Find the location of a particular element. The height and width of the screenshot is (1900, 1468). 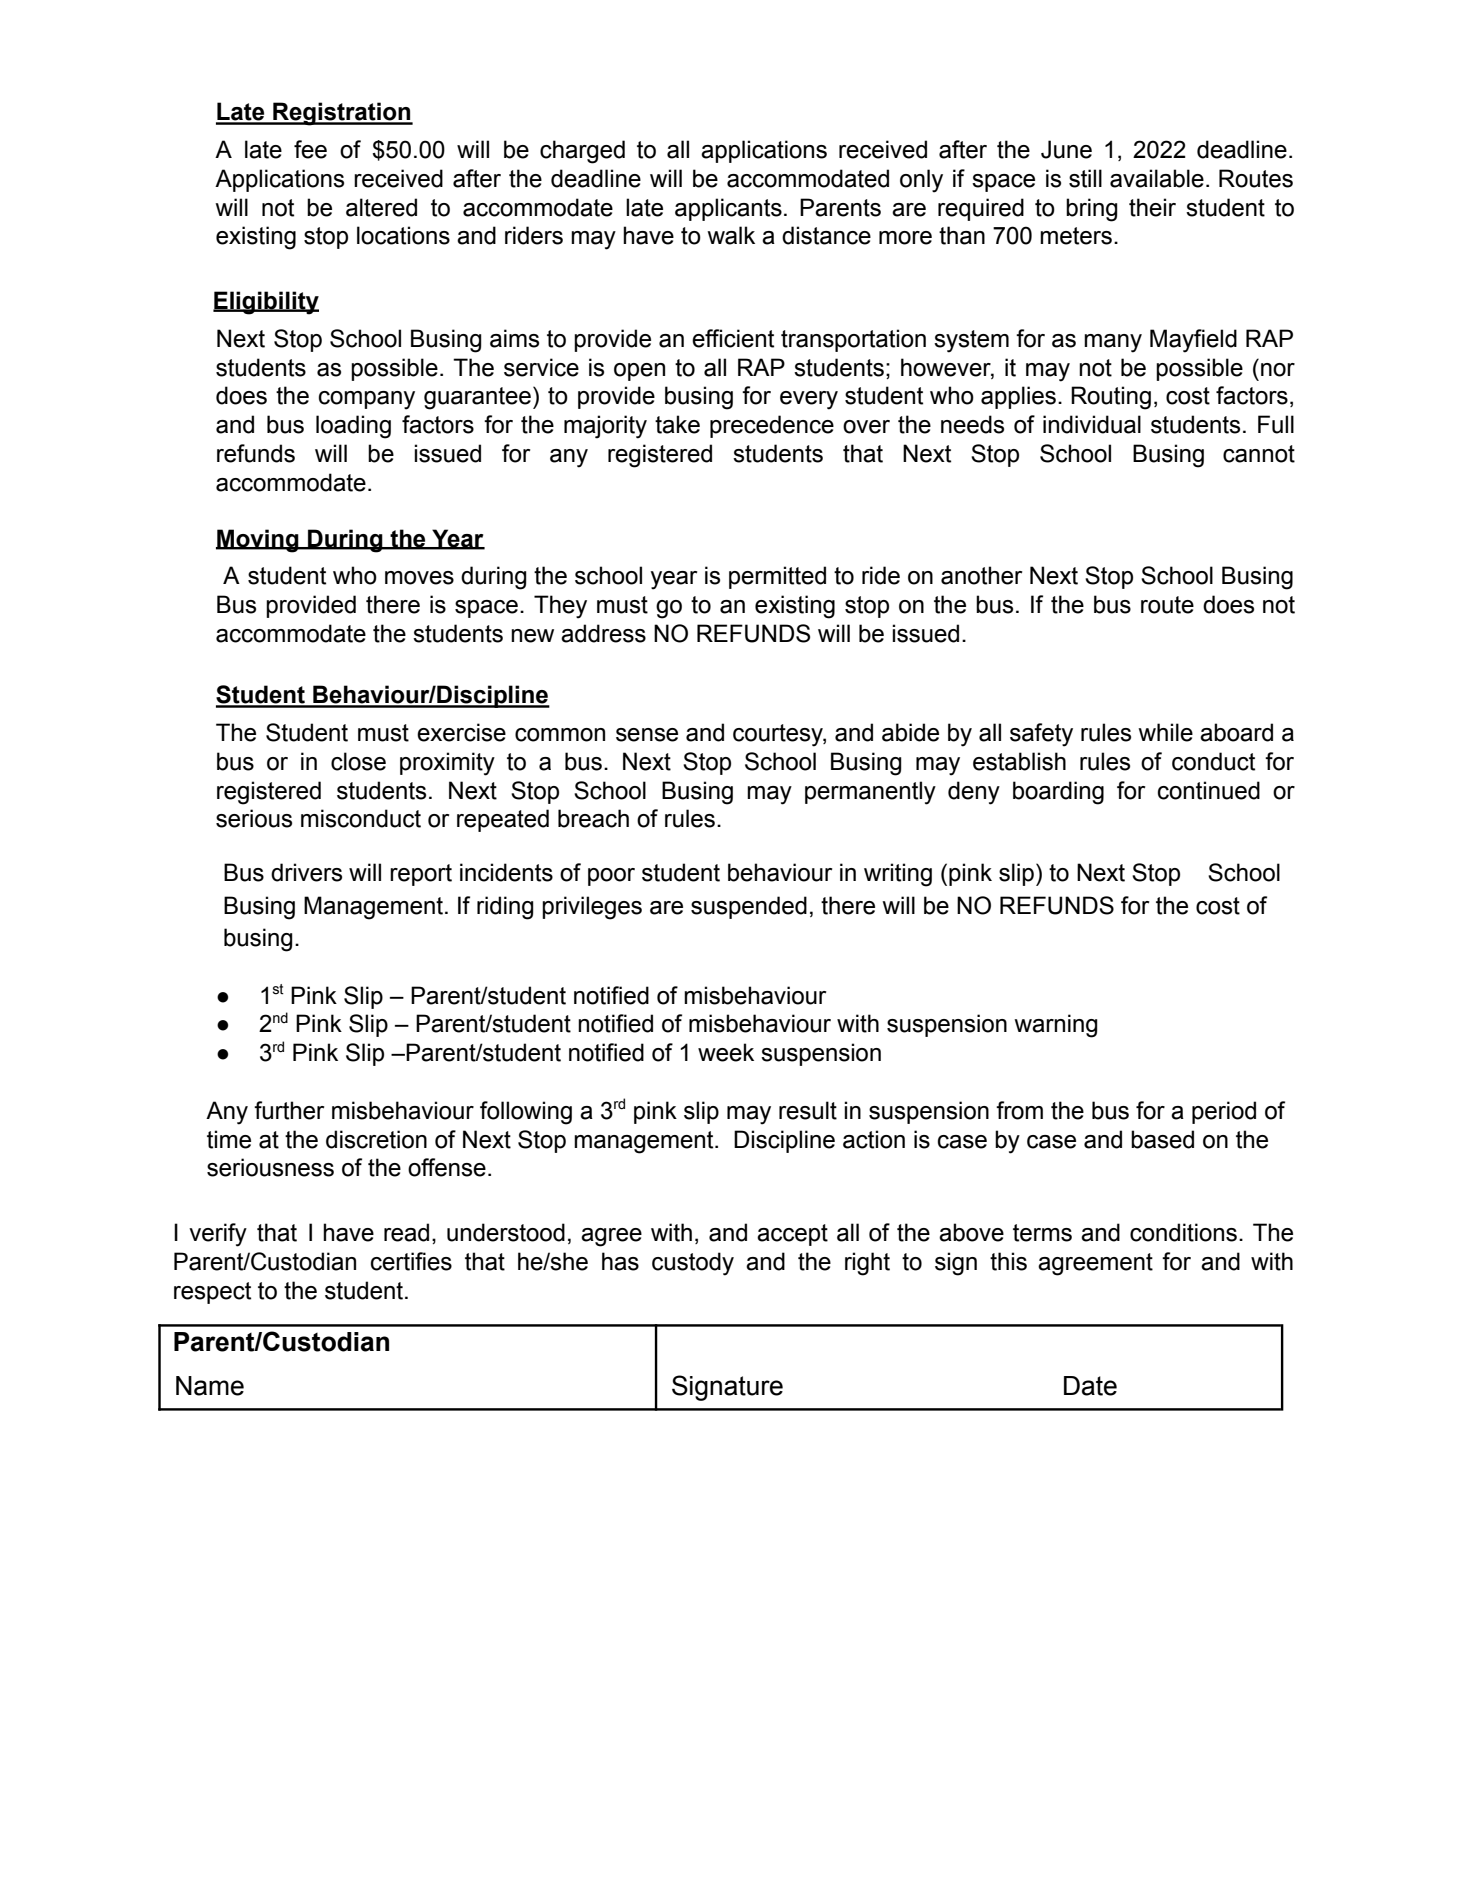

fee is located at coordinates (310, 149).
